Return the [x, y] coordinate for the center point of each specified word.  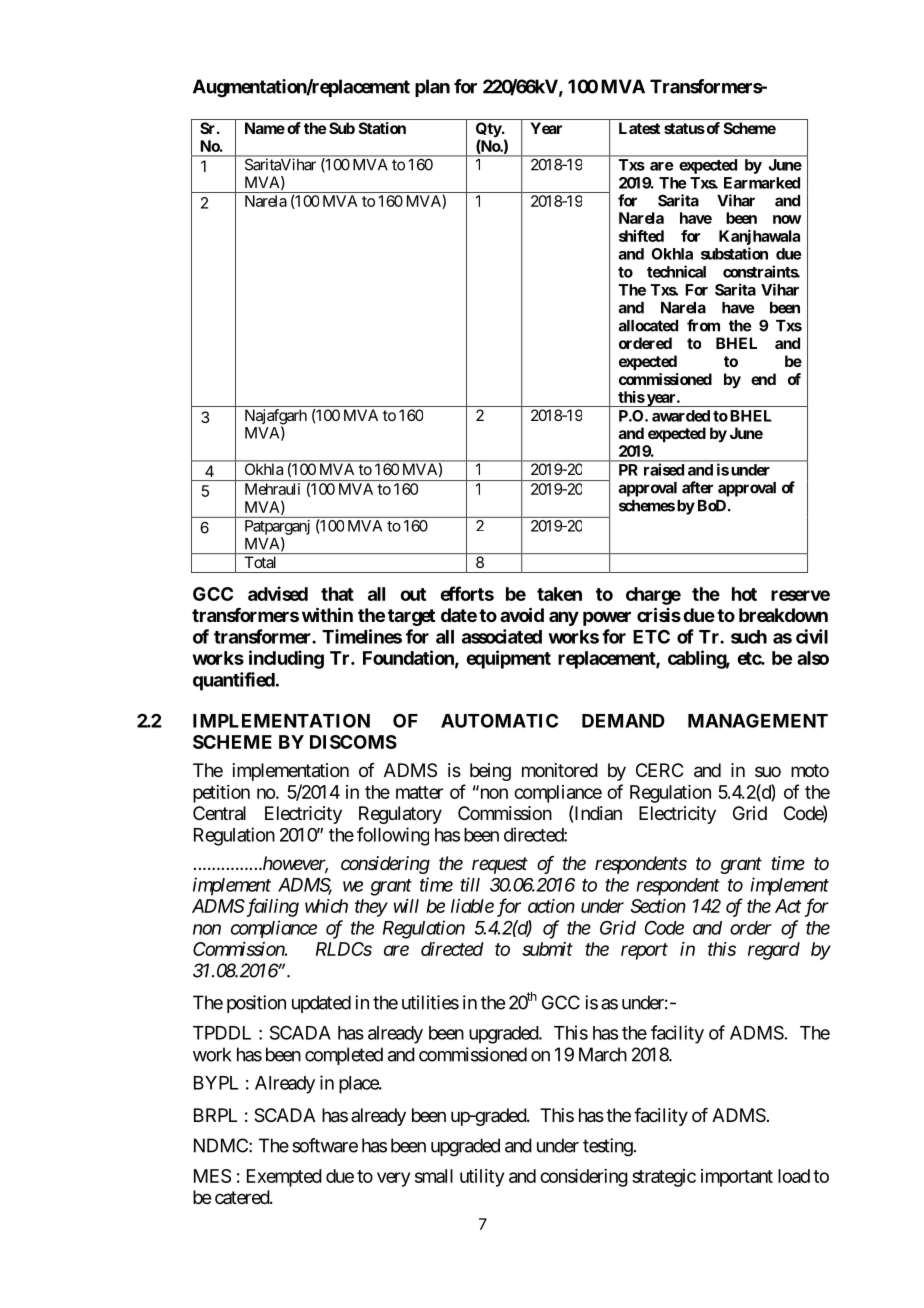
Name [265, 128]
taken [559, 594]
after [697, 487]
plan [432, 88]
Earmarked [762, 183]
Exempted [284, 1178]
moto [810, 770]
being [490, 772]
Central [219, 813]
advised [278, 593]
